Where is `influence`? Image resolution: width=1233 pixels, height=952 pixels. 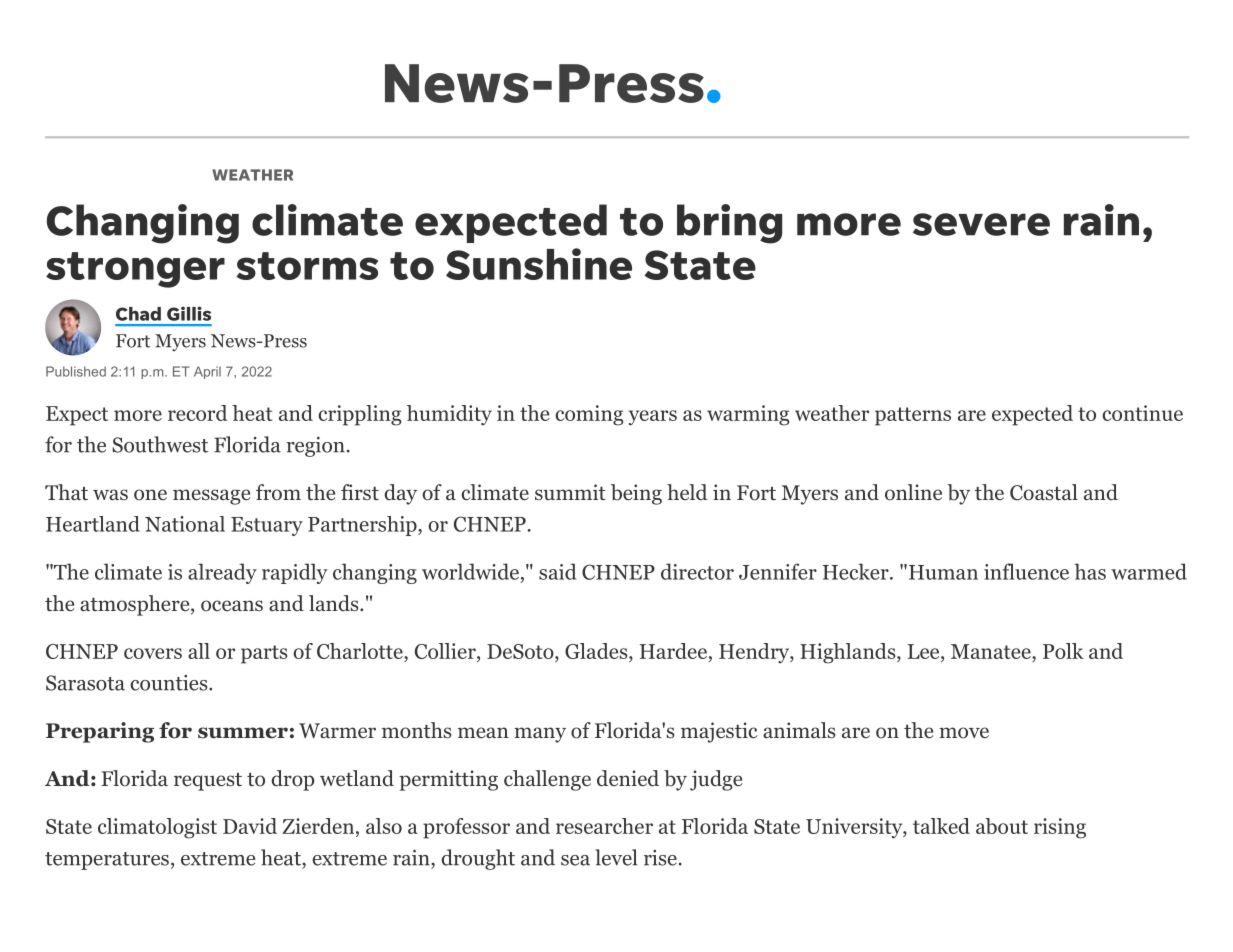 influence is located at coordinates (1026, 571).
